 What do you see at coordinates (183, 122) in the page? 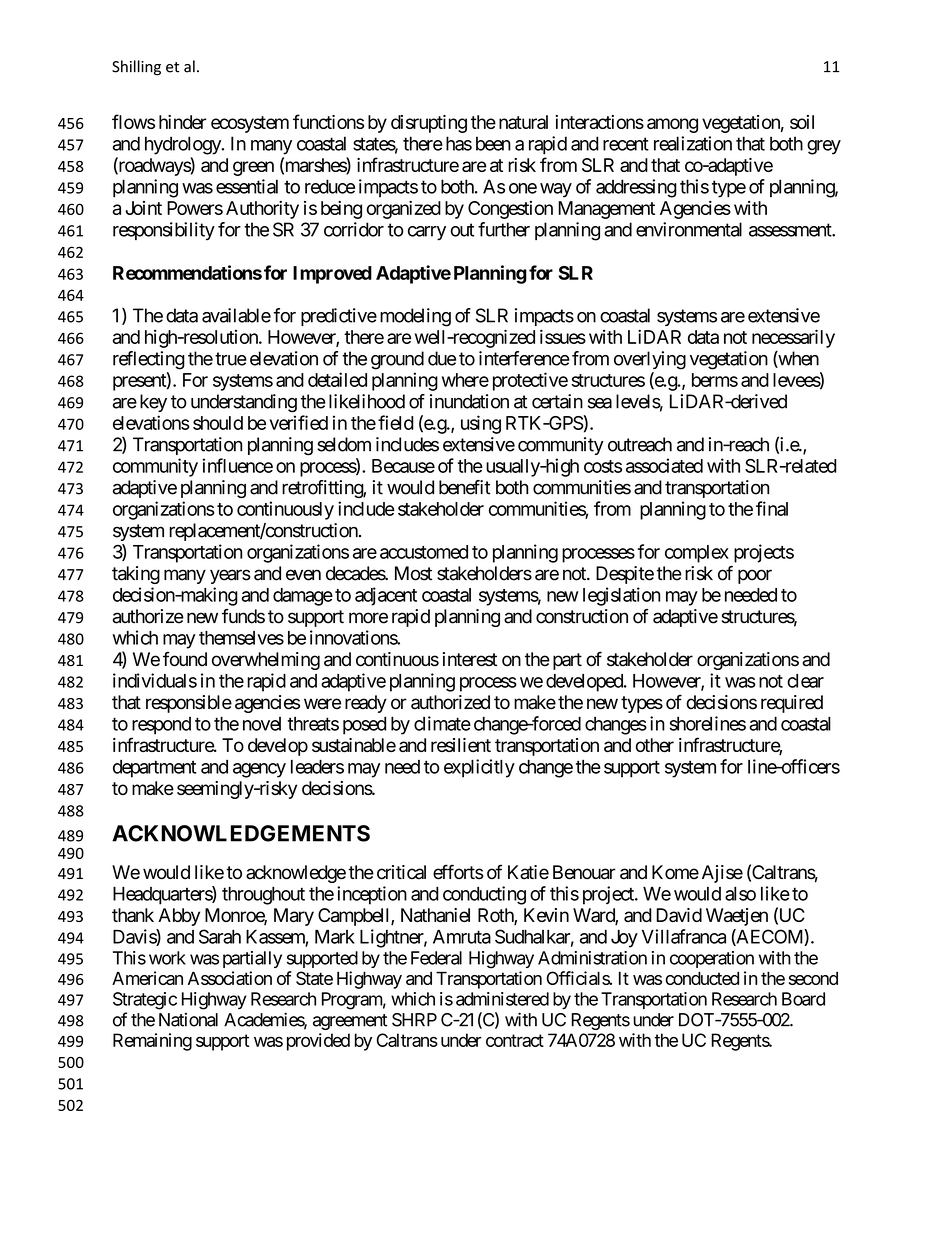
I see `hinder` at bounding box center [183, 122].
